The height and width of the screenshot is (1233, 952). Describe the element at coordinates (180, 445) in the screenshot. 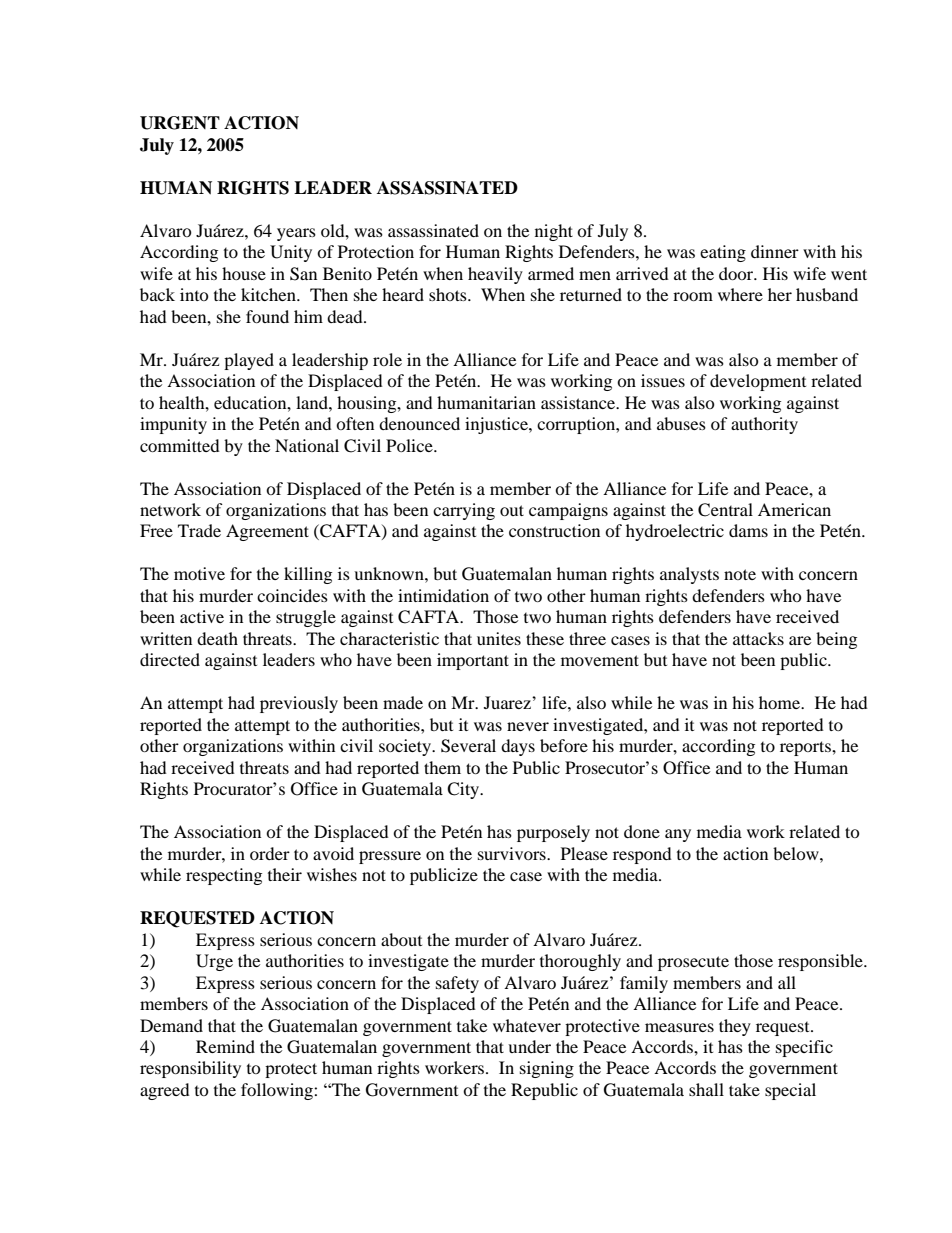

I see `committed` at that location.
